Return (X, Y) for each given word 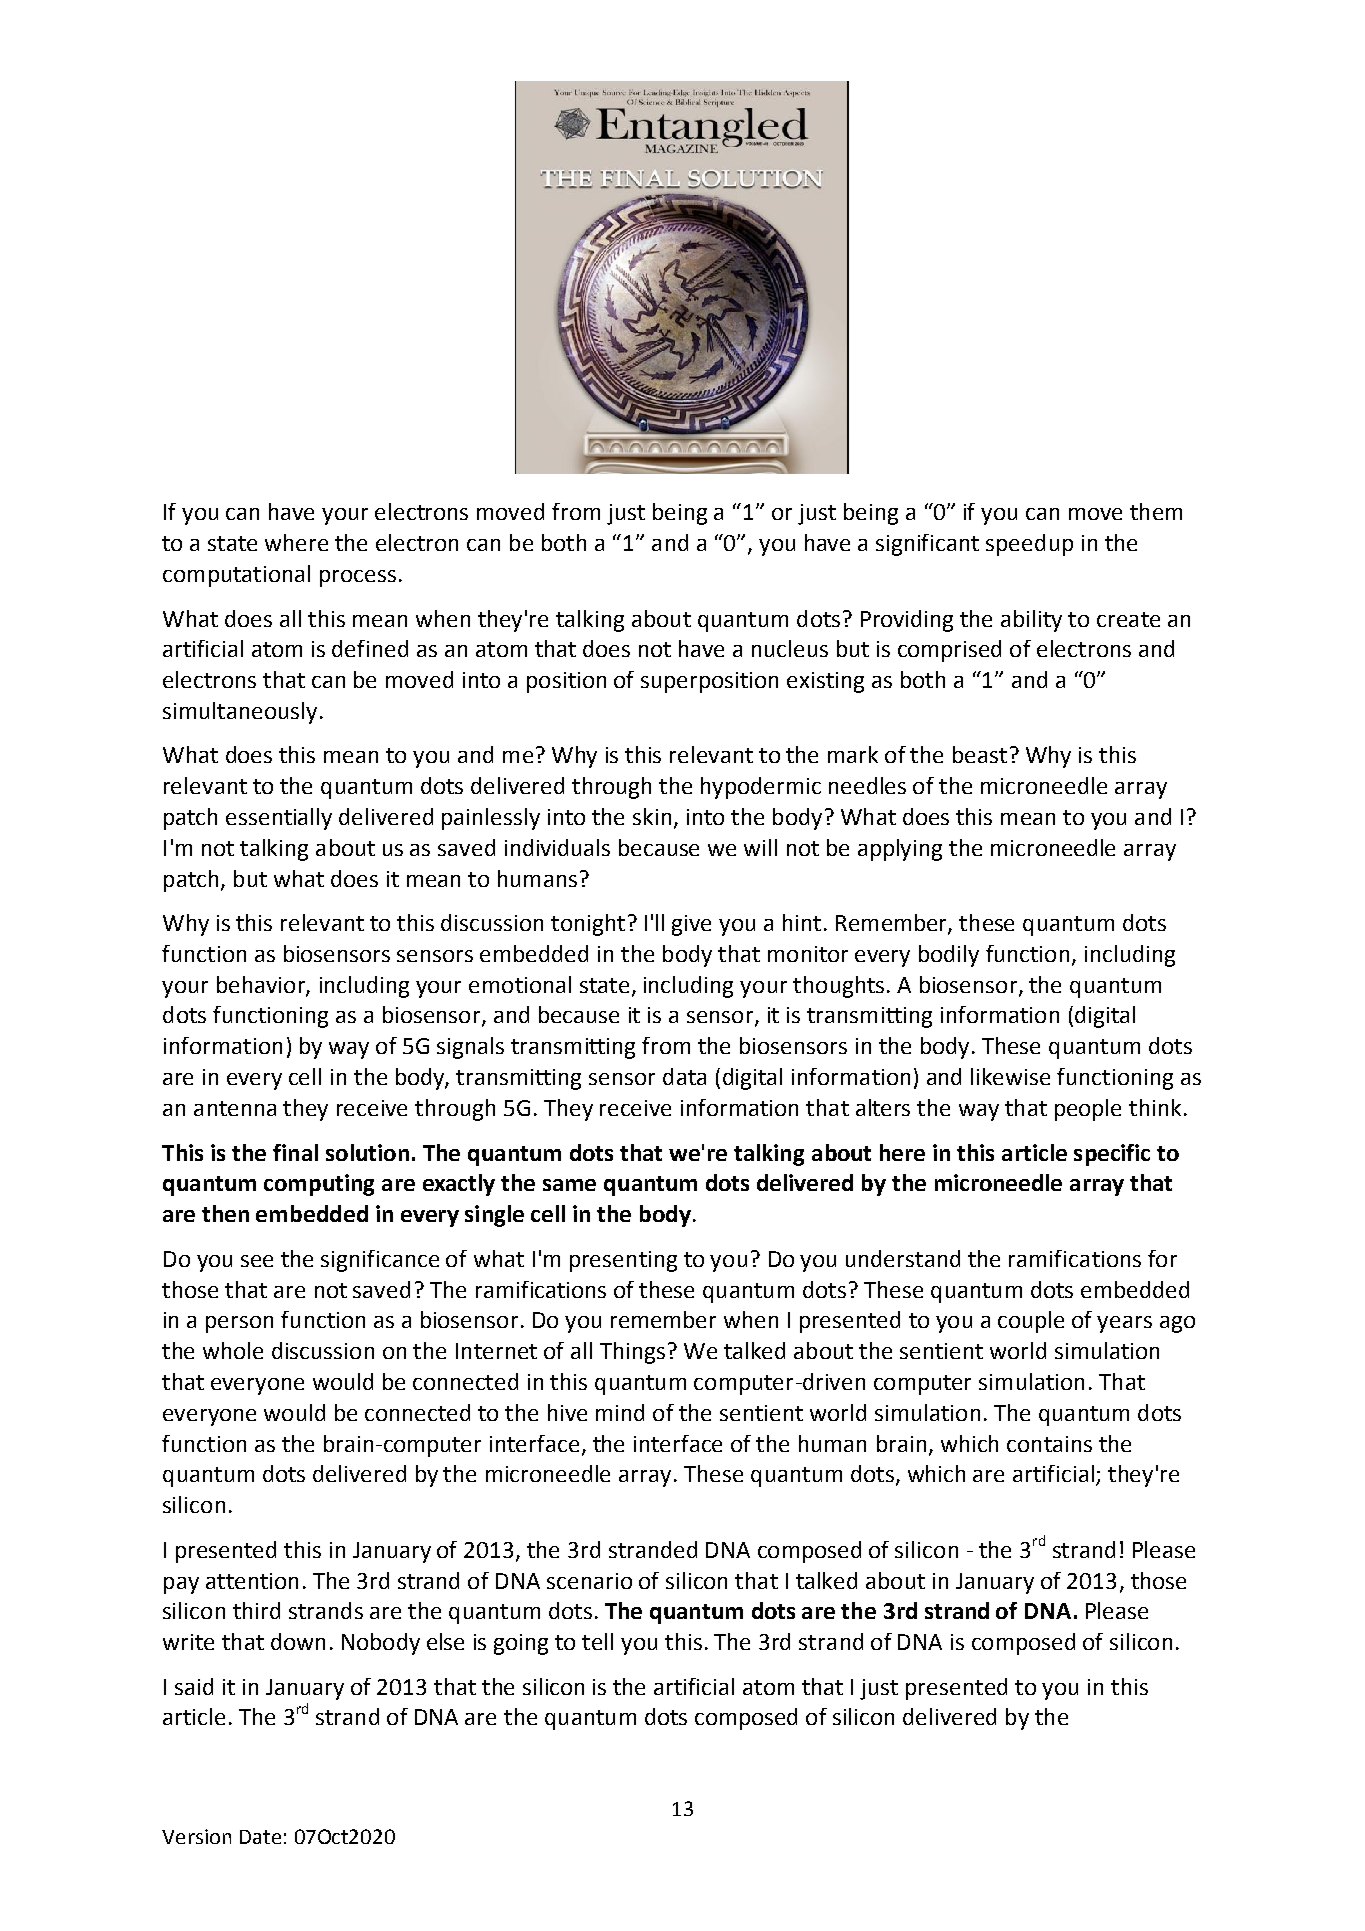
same (569, 1185)
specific (1112, 1155)
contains (1049, 1444)
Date (260, 1837)
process (358, 578)
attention (252, 1581)
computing (319, 1185)
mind (620, 1412)
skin (652, 816)
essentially (279, 819)
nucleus (790, 648)
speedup (1029, 545)
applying (900, 850)
